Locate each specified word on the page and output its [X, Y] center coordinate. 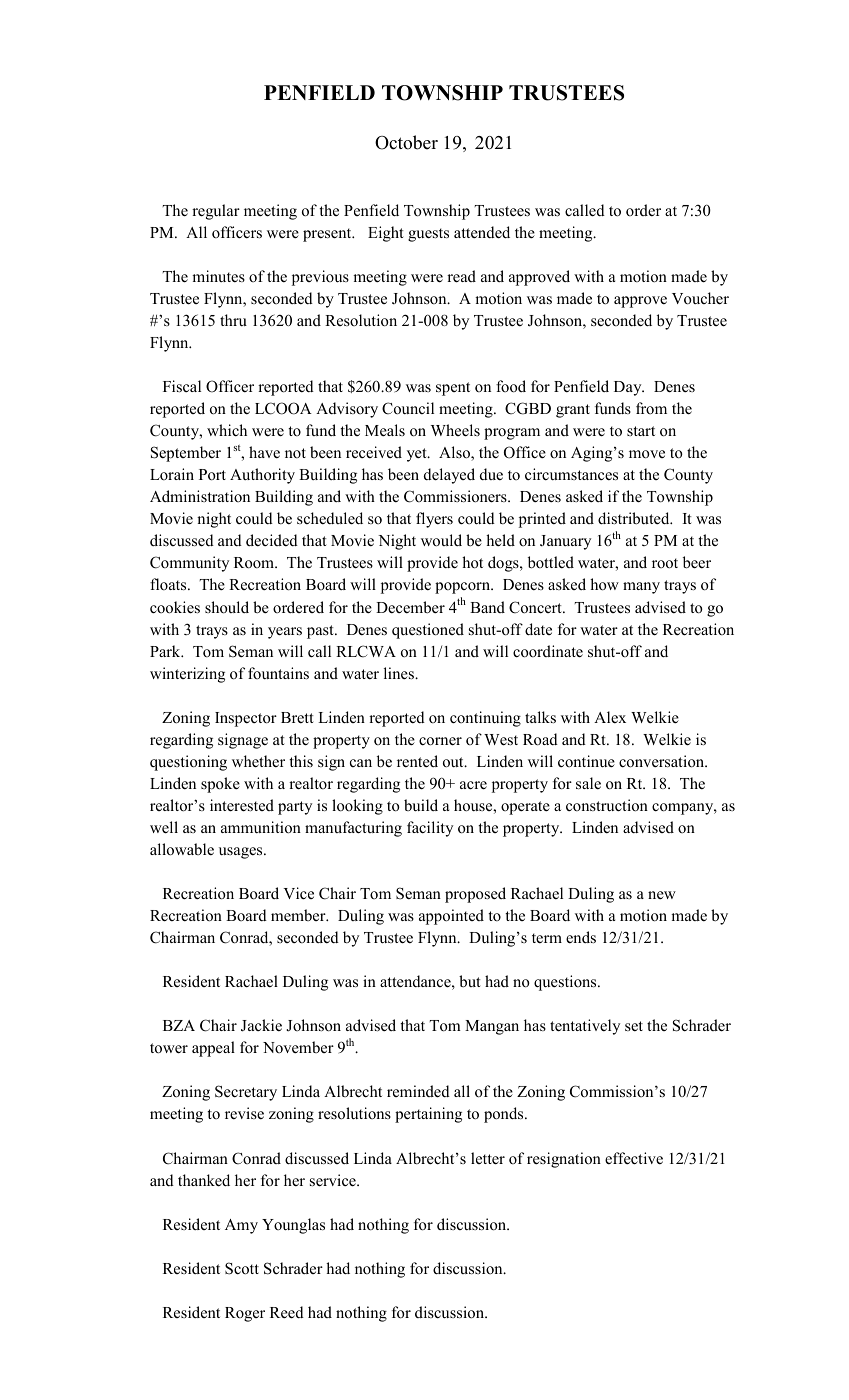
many [641, 588]
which [227, 430]
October [406, 142]
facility [430, 829]
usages [242, 853]
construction [607, 805]
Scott [242, 1268]
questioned [428, 631]
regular [216, 212]
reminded [418, 1091]
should [227, 607]
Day [629, 388]
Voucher [700, 298]
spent [453, 389]
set [634, 1026]
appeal [213, 1049]
